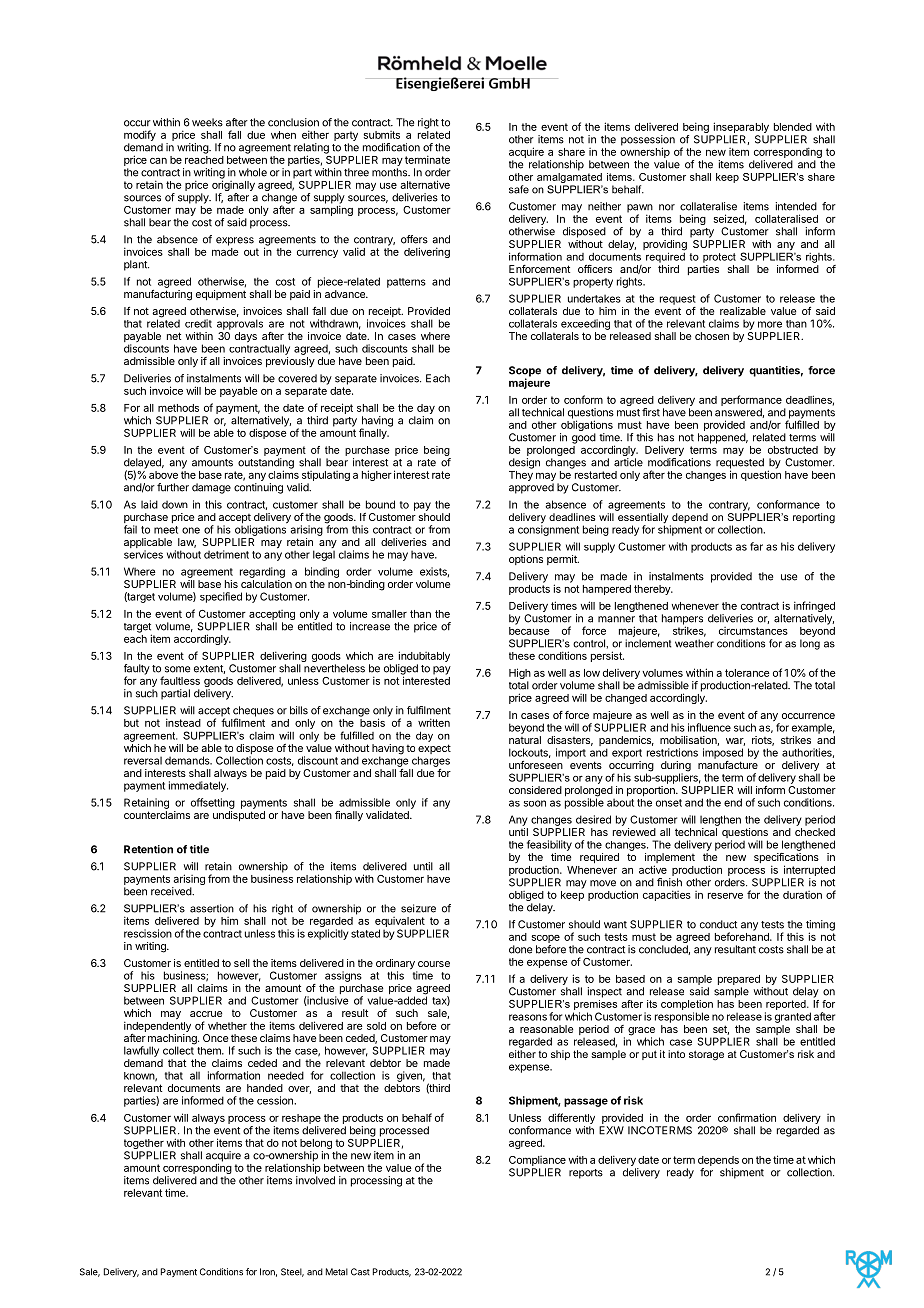  Describe the element at coordinates (747, 1117) in the screenshot. I see `confirmation` at that location.
